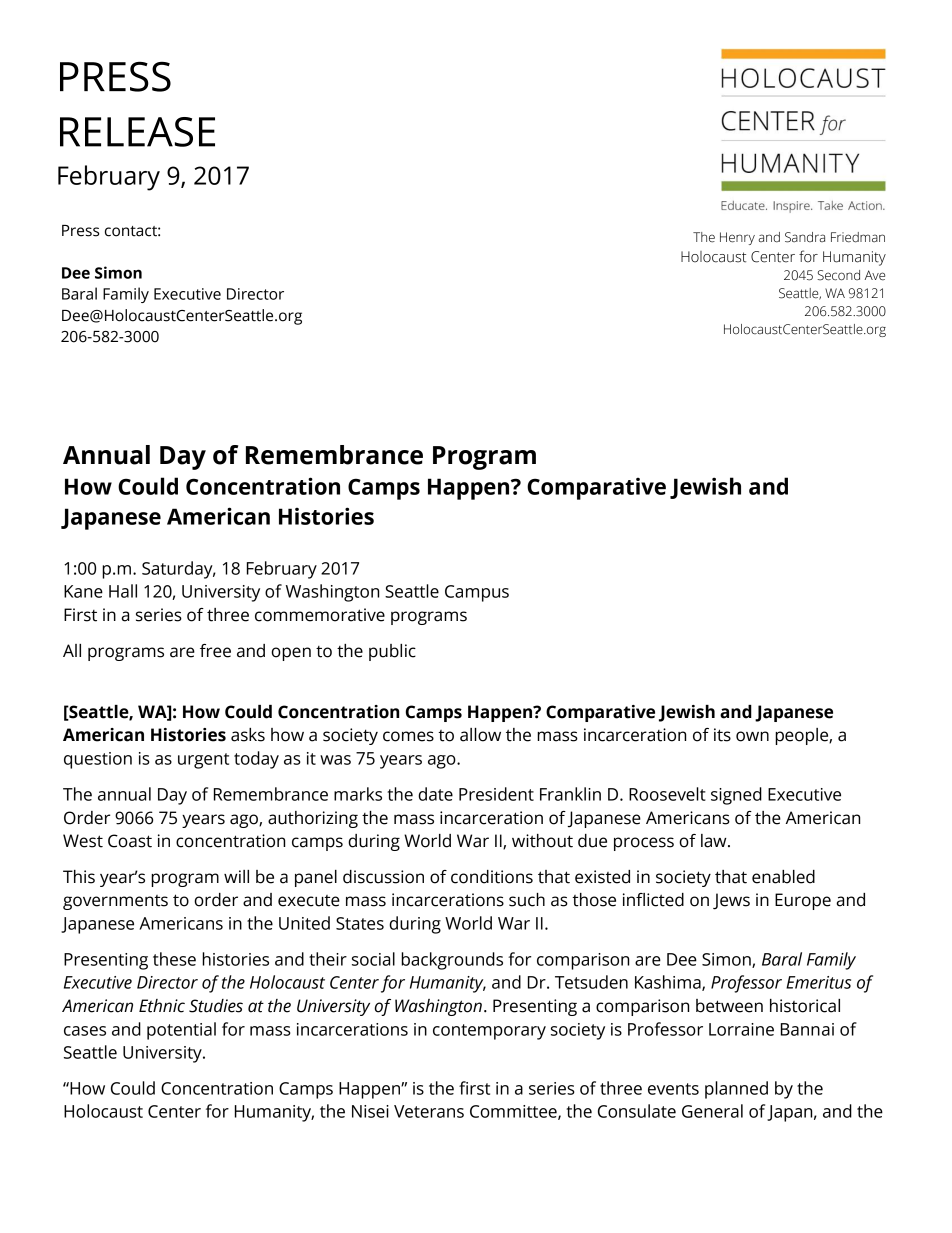 The height and width of the screenshot is (1233, 952). Describe the element at coordinates (736, 1090) in the screenshot. I see `planned` at that location.
